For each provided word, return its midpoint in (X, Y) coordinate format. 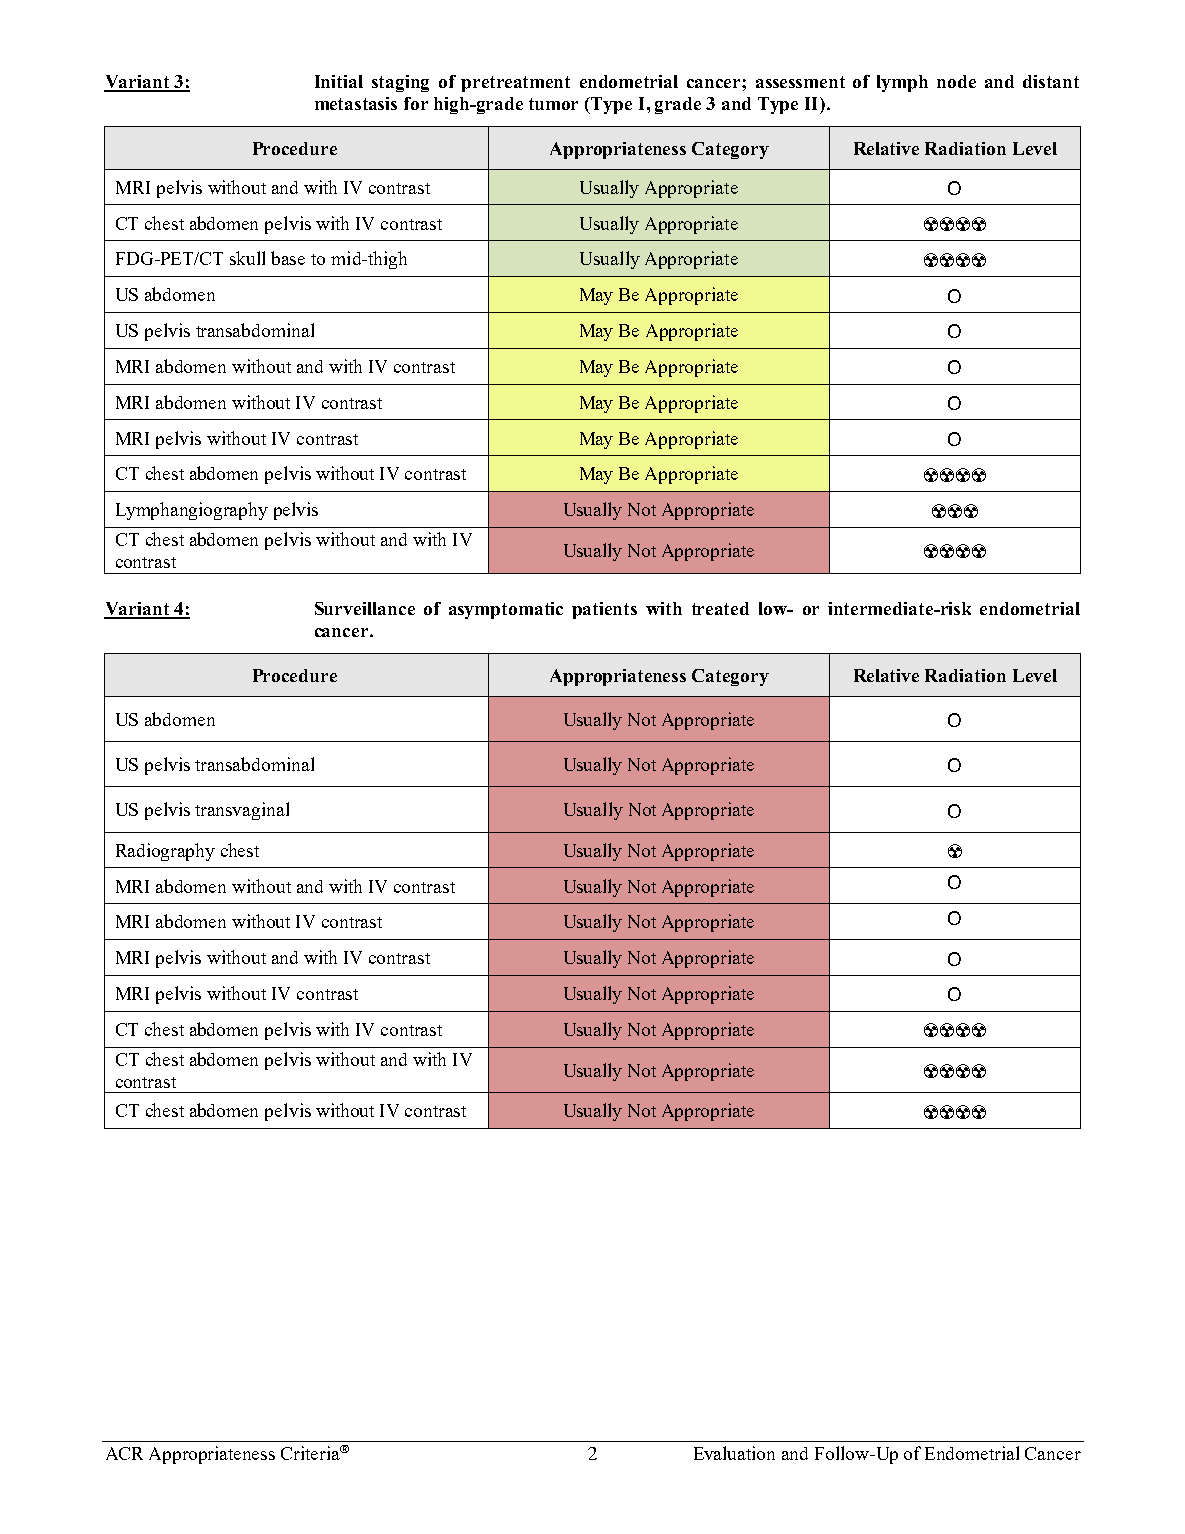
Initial (339, 81)
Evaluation (734, 1453)
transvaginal (242, 811)
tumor (553, 104)
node (956, 81)
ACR (124, 1453)
